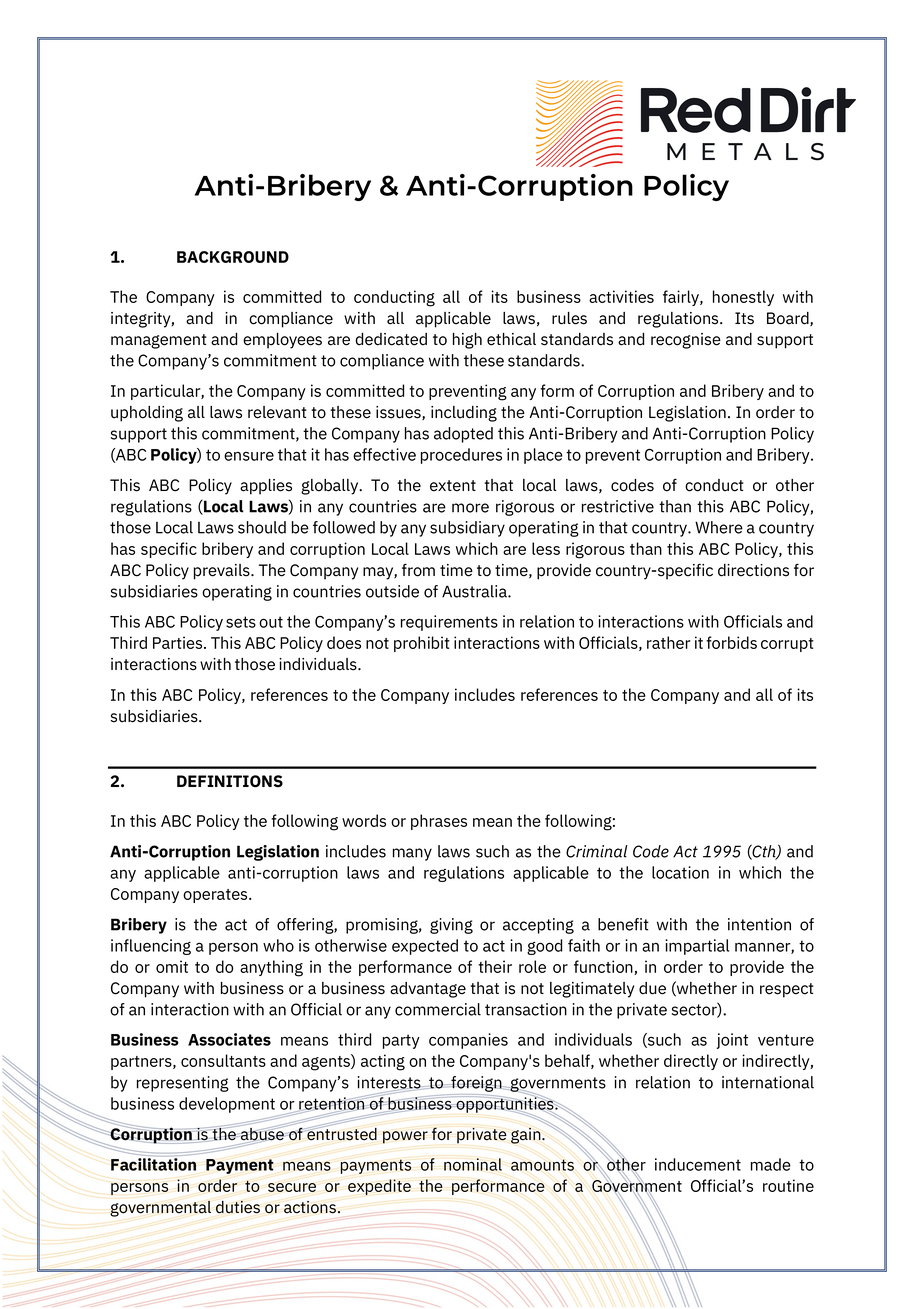  I want to click on duties, so click(238, 1207).
